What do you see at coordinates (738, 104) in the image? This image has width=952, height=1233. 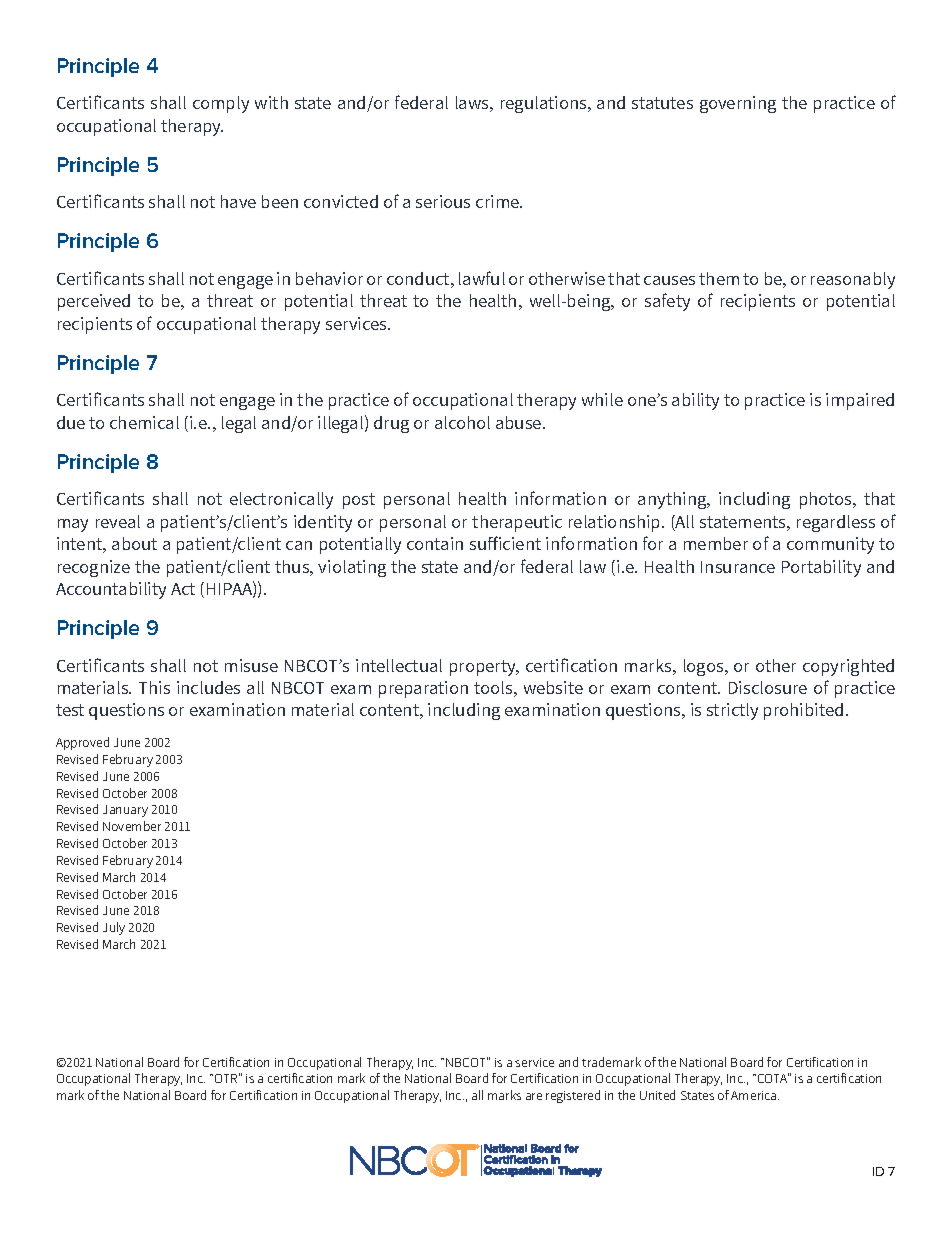 I see `governing` at bounding box center [738, 104].
